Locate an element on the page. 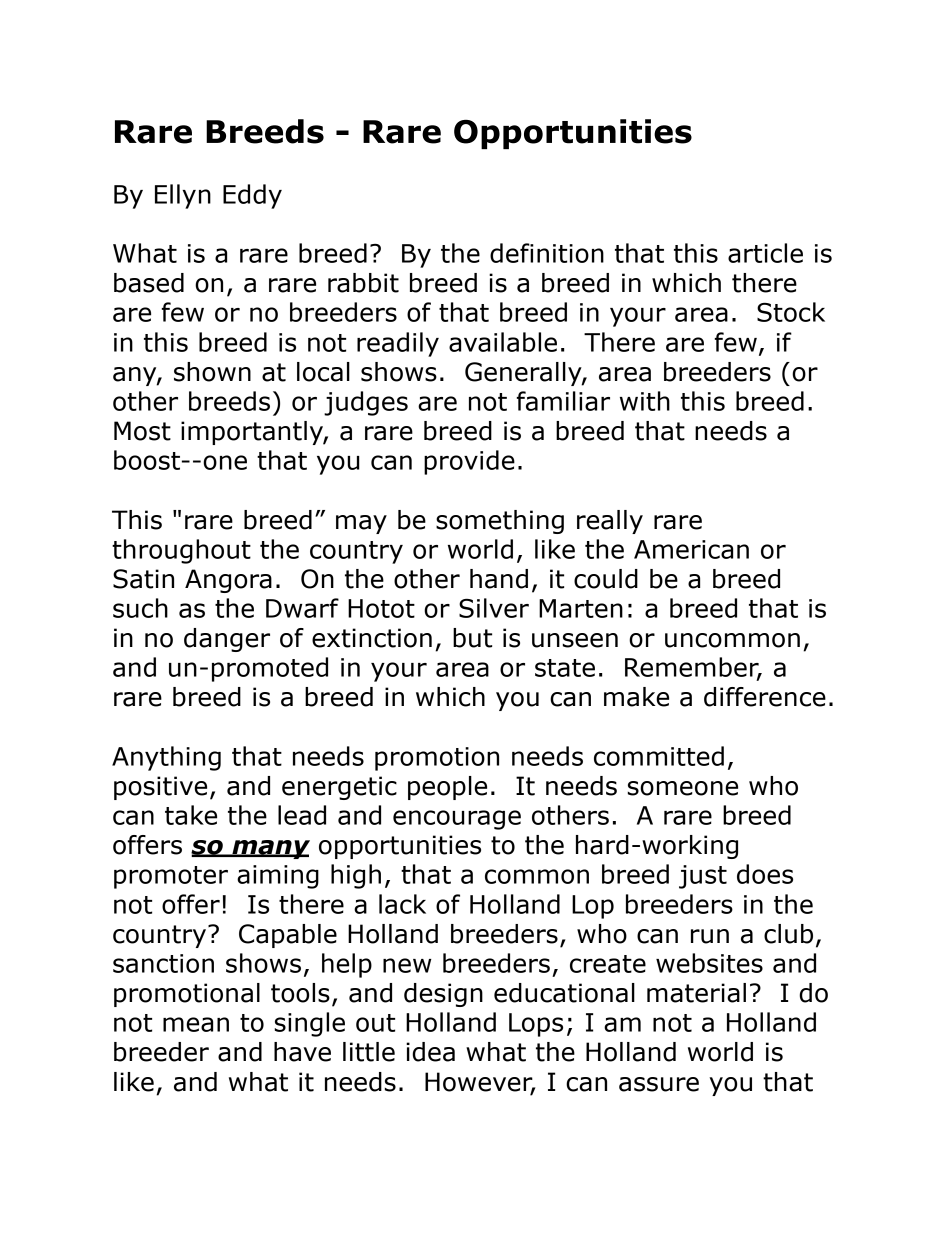  mean is located at coordinates (196, 1024).
